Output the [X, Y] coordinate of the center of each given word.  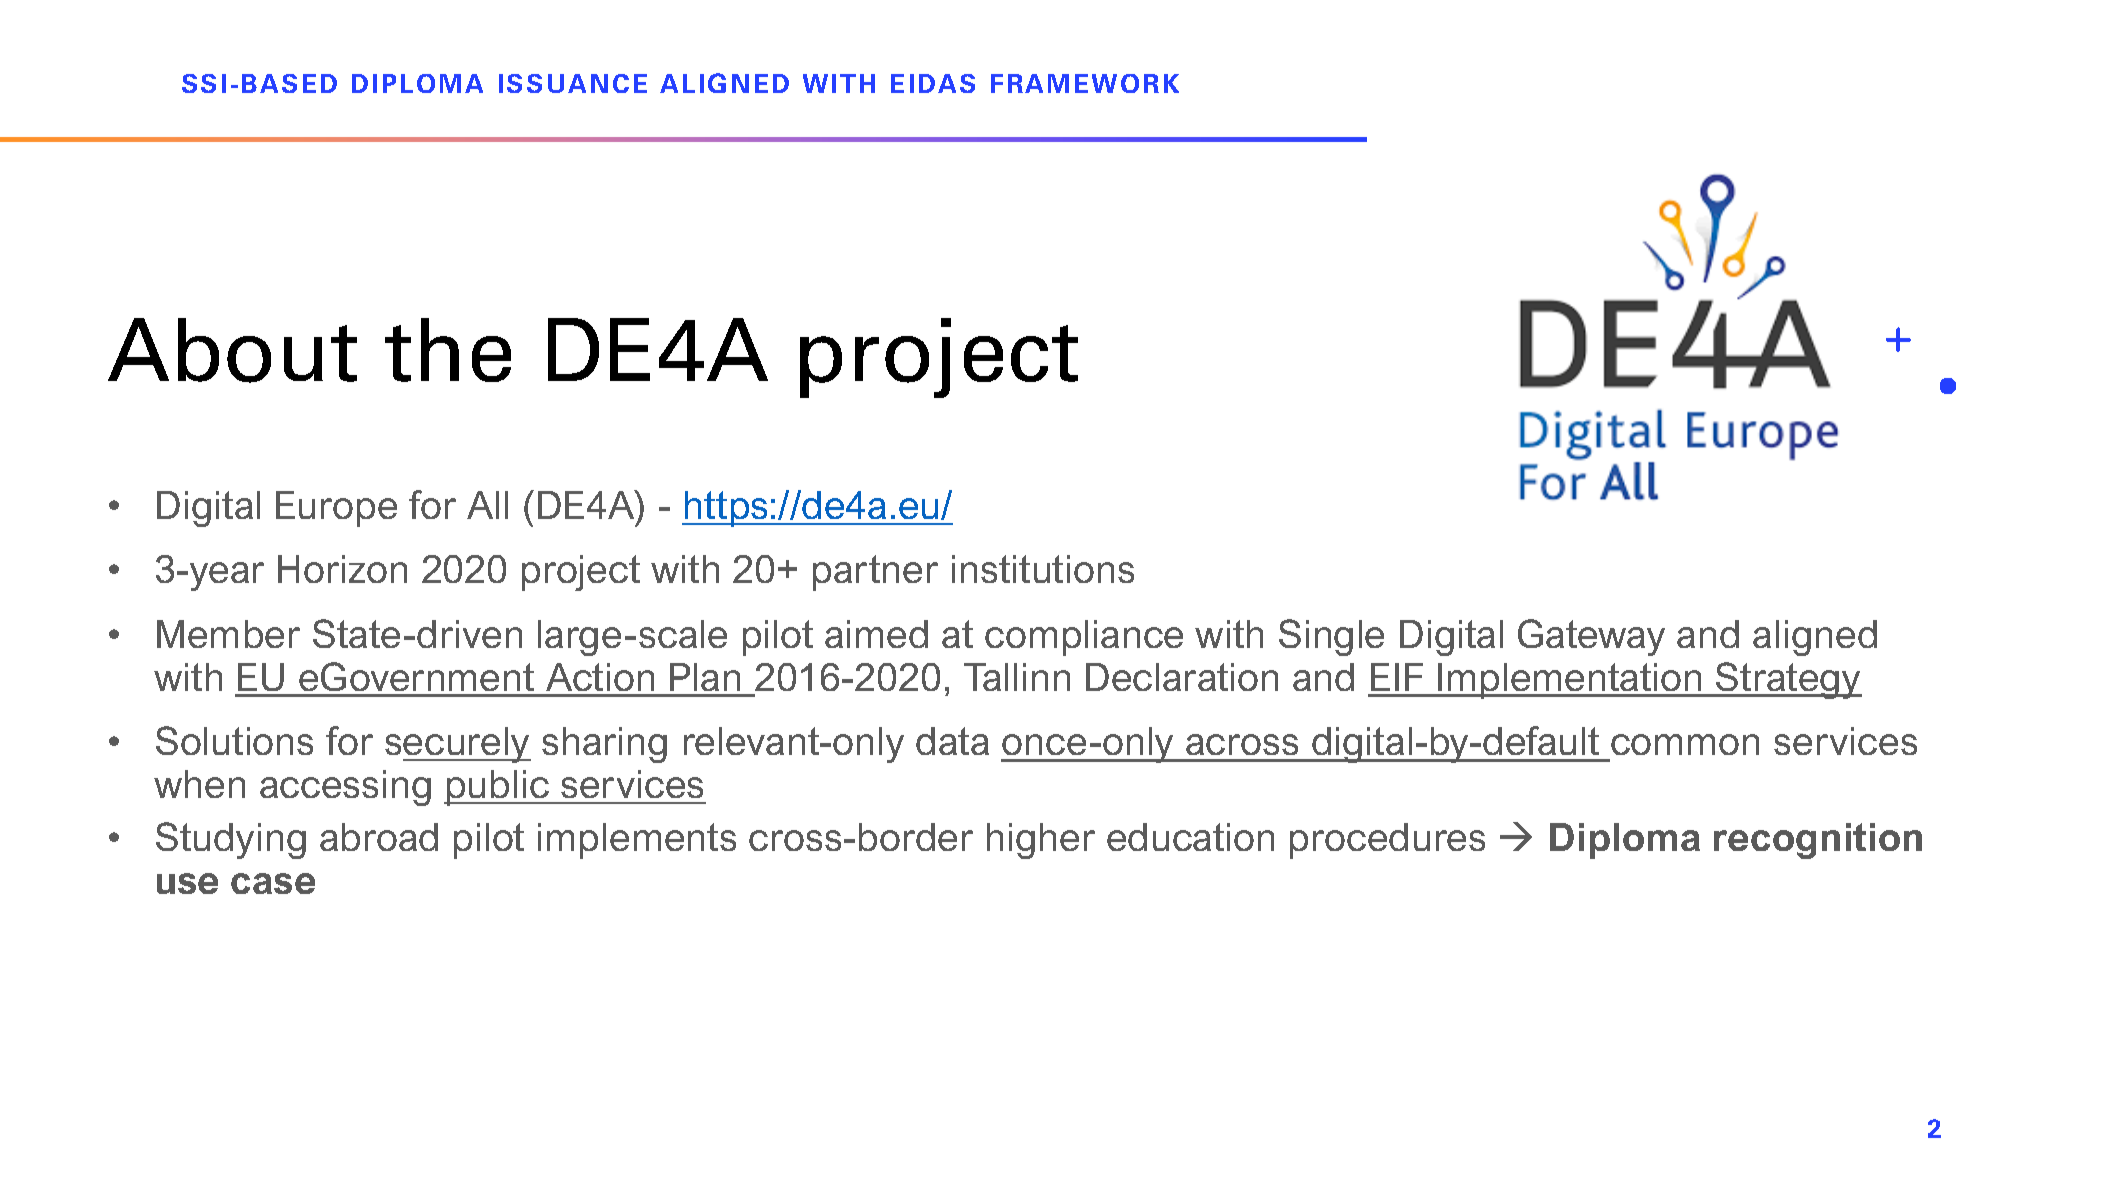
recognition [1818, 841]
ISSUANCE [573, 83]
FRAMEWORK [1085, 83]
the [448, 350]
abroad [379, 837]
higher [1041, 841]
